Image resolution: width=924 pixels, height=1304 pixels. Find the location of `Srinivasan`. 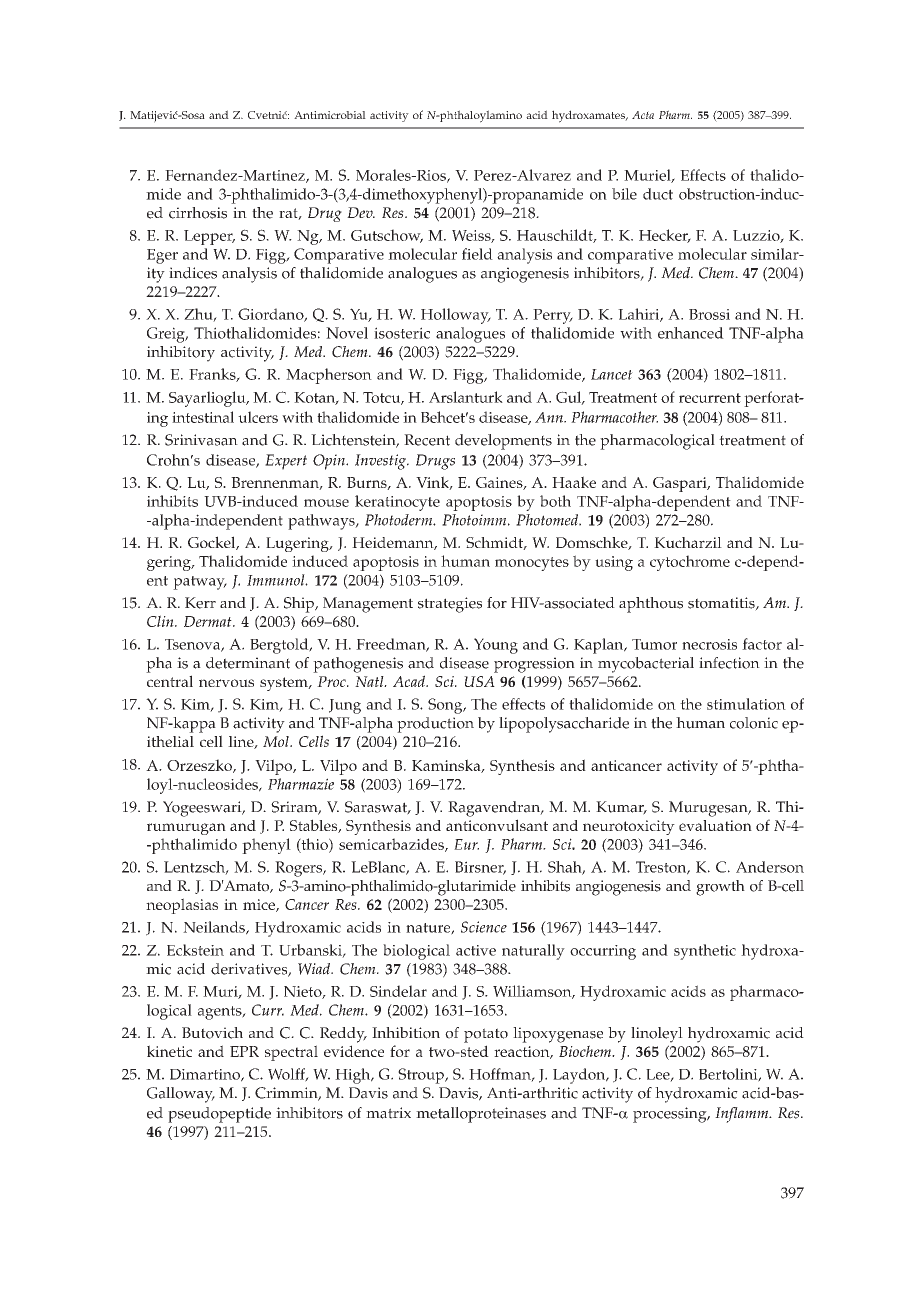

Srinivasan is located at coordinates (201, 440).
